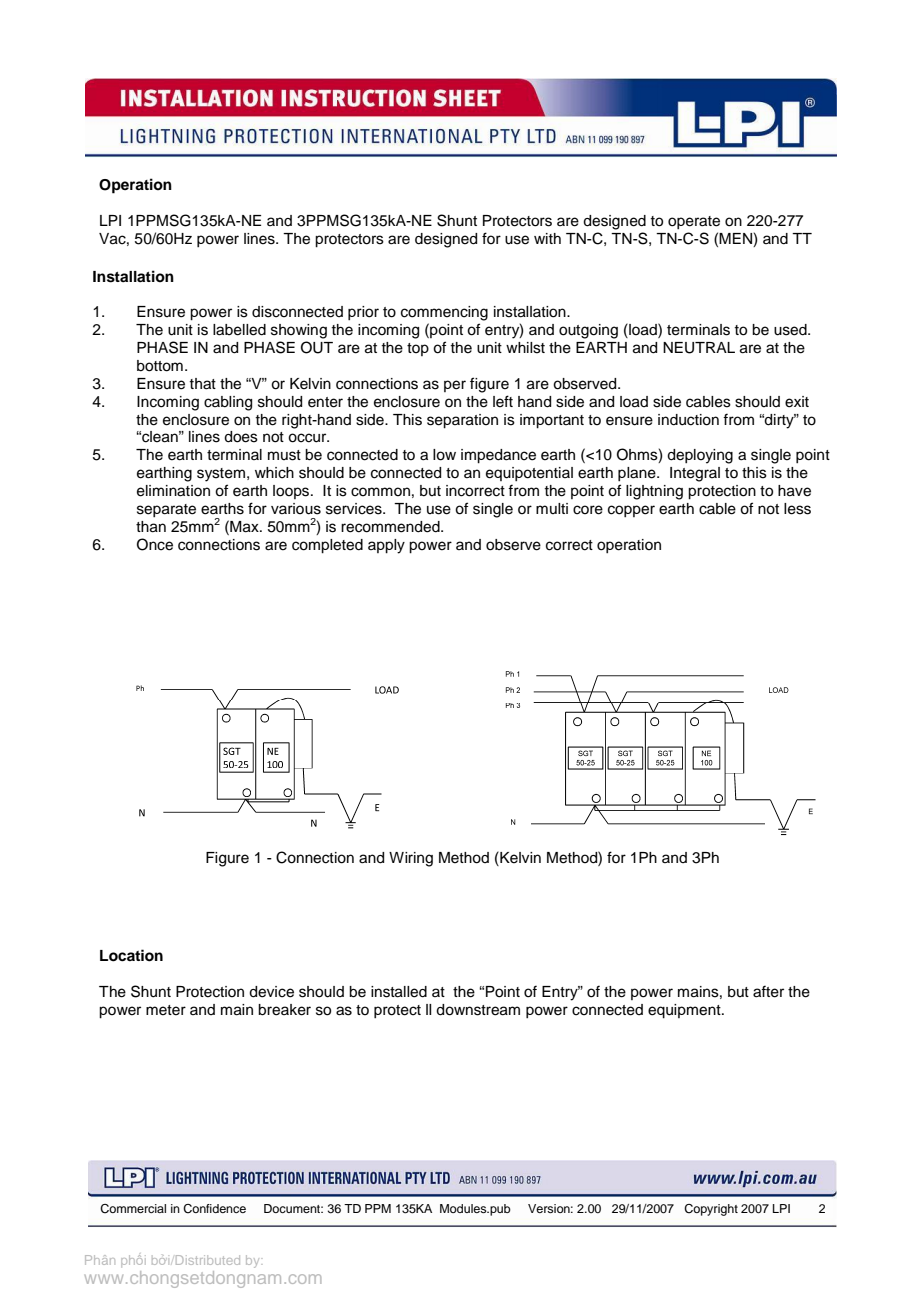  What do you see at coordinates (155, 544) in the image?
I see `Once` at bounding box center [155, 544].
